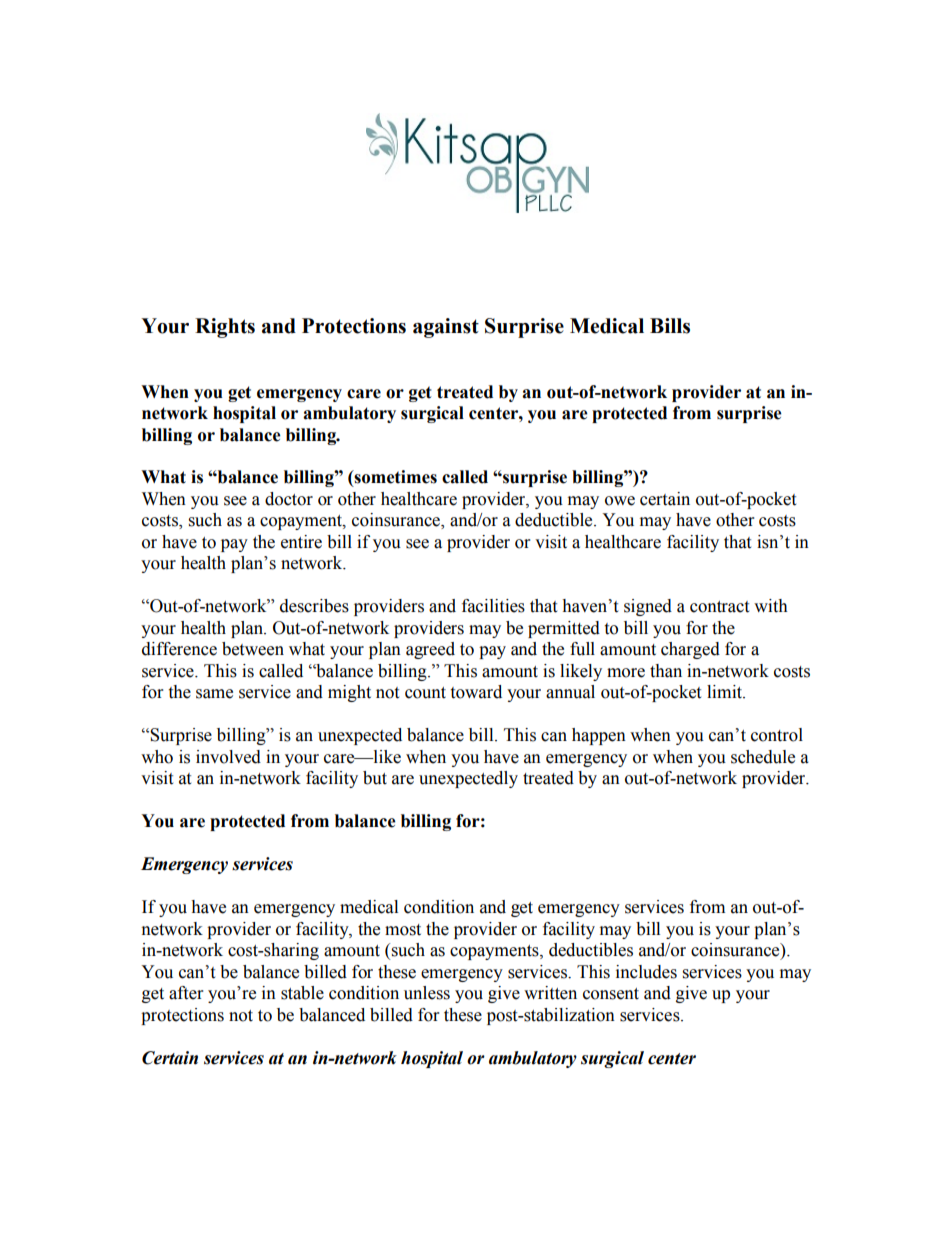 This image has width=952, height=1233. Describe the element at coordinates (253, 649) in the image. I see `between` at that location.
